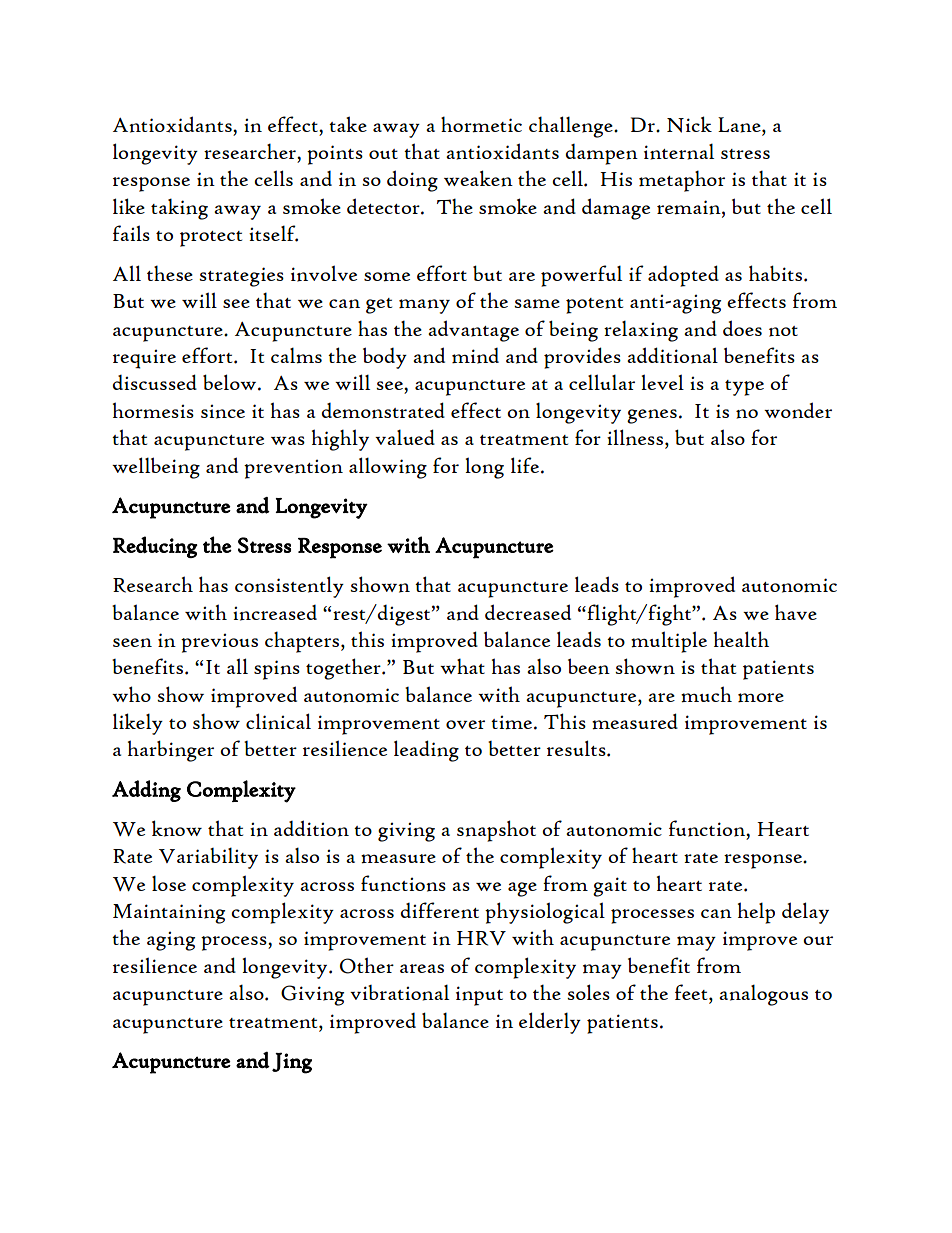  I want to click on type, so click(744, 388).
